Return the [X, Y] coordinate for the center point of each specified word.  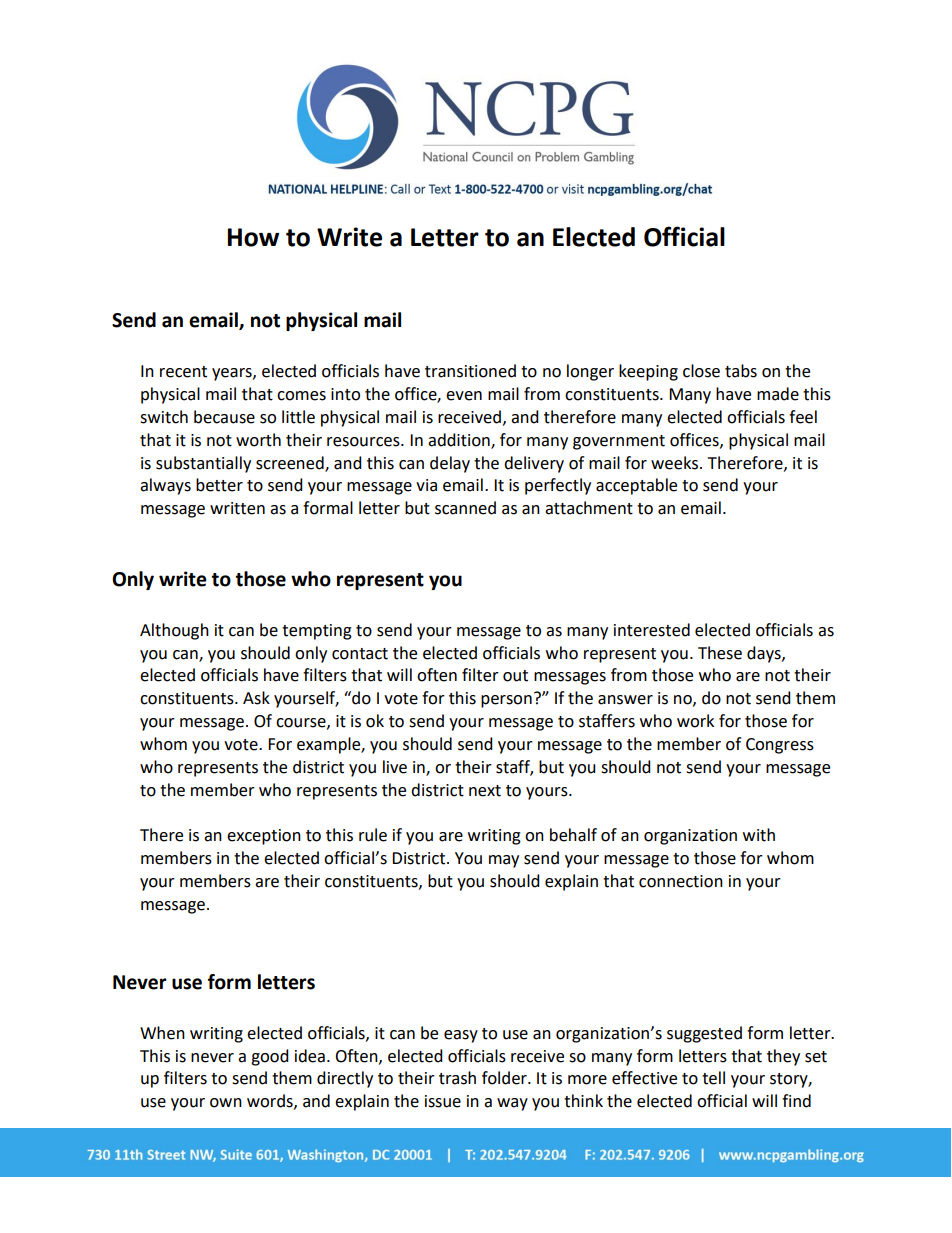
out [515, 676]
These [720, 653]
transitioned [470, 371]
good [270, 1057]
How [253, 237]
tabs [741, 371]
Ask [256, 698]
